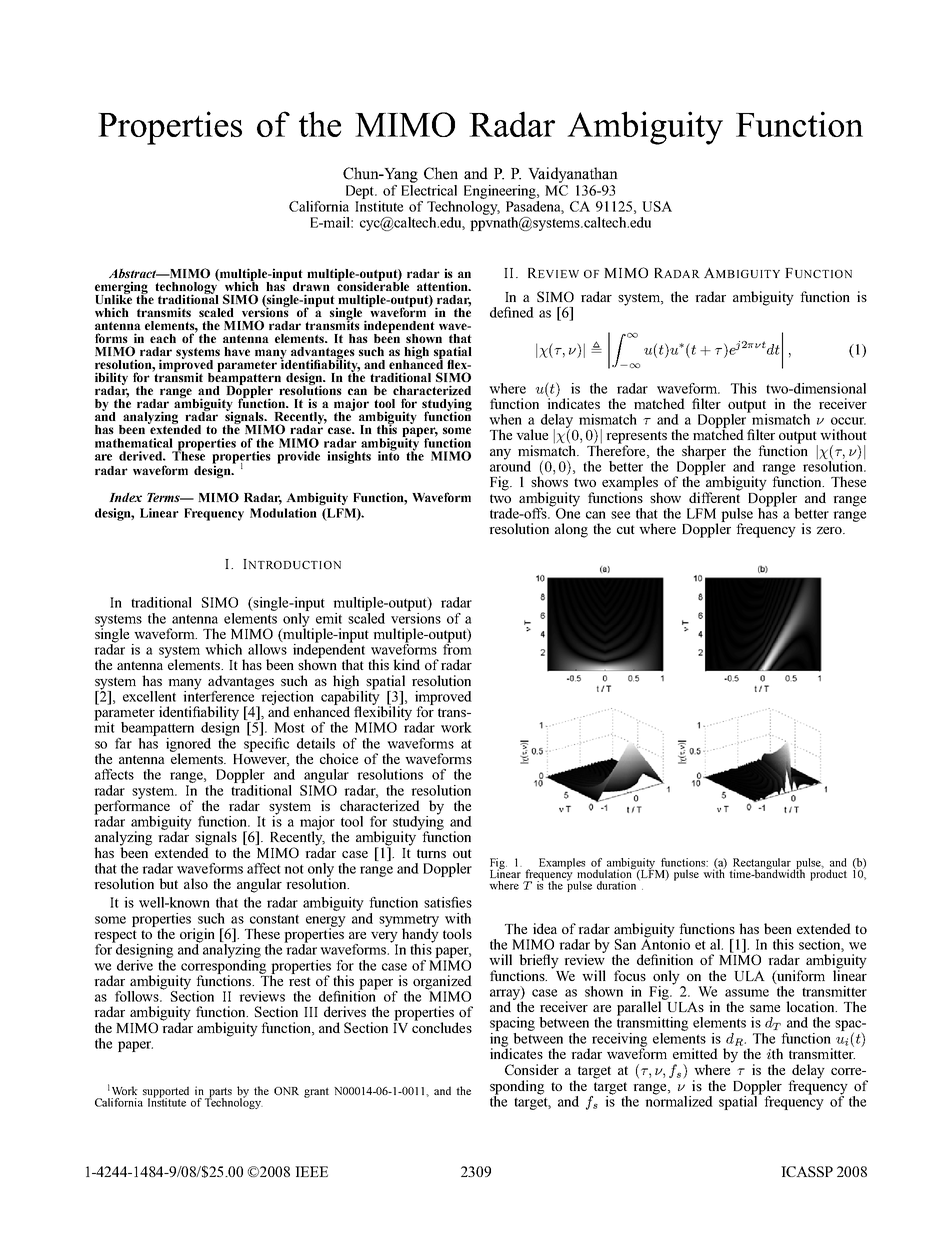  I want to click on Electrical, so click(429, 190).
